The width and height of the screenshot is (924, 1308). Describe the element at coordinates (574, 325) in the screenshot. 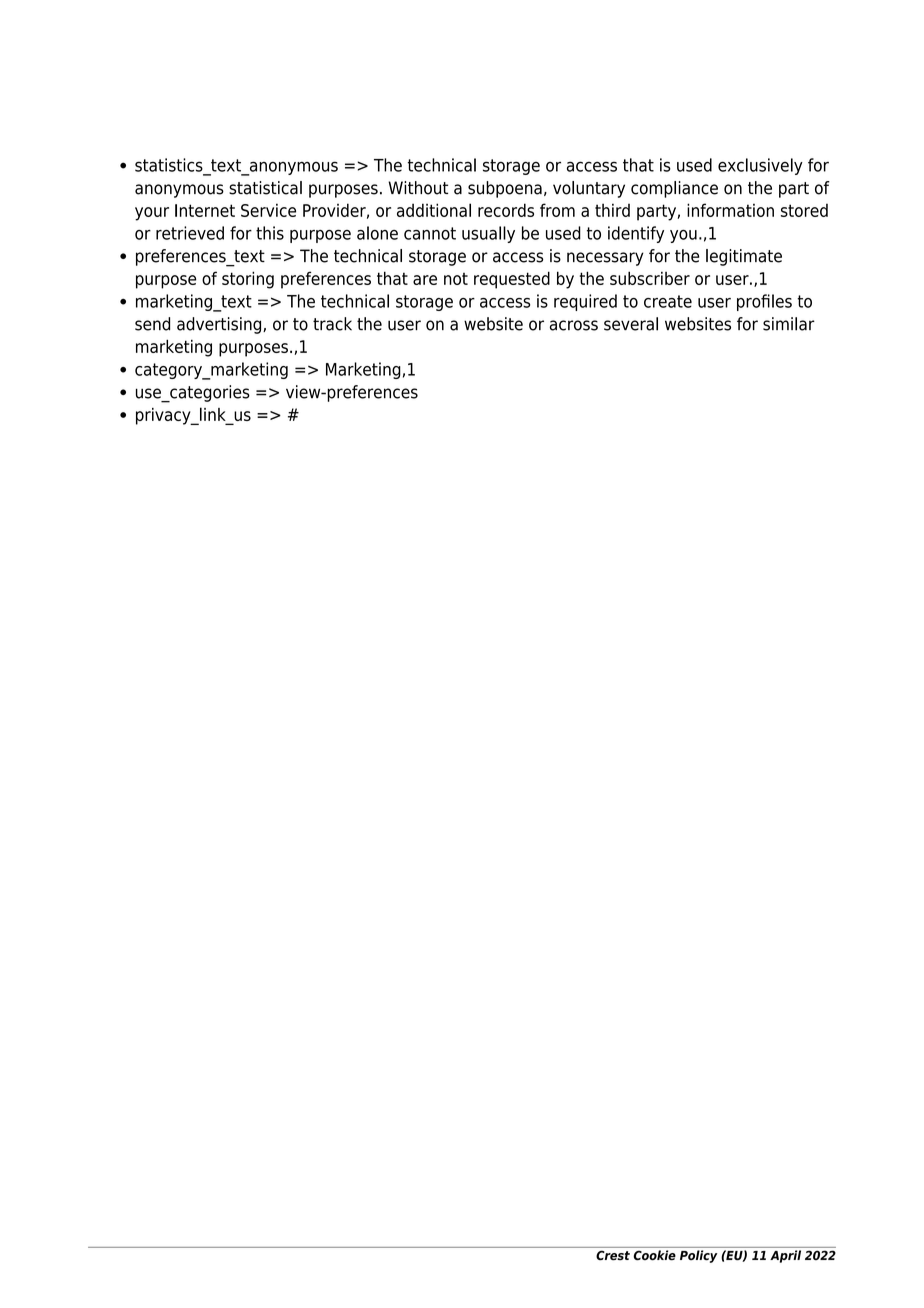

I see `across` at that location.
